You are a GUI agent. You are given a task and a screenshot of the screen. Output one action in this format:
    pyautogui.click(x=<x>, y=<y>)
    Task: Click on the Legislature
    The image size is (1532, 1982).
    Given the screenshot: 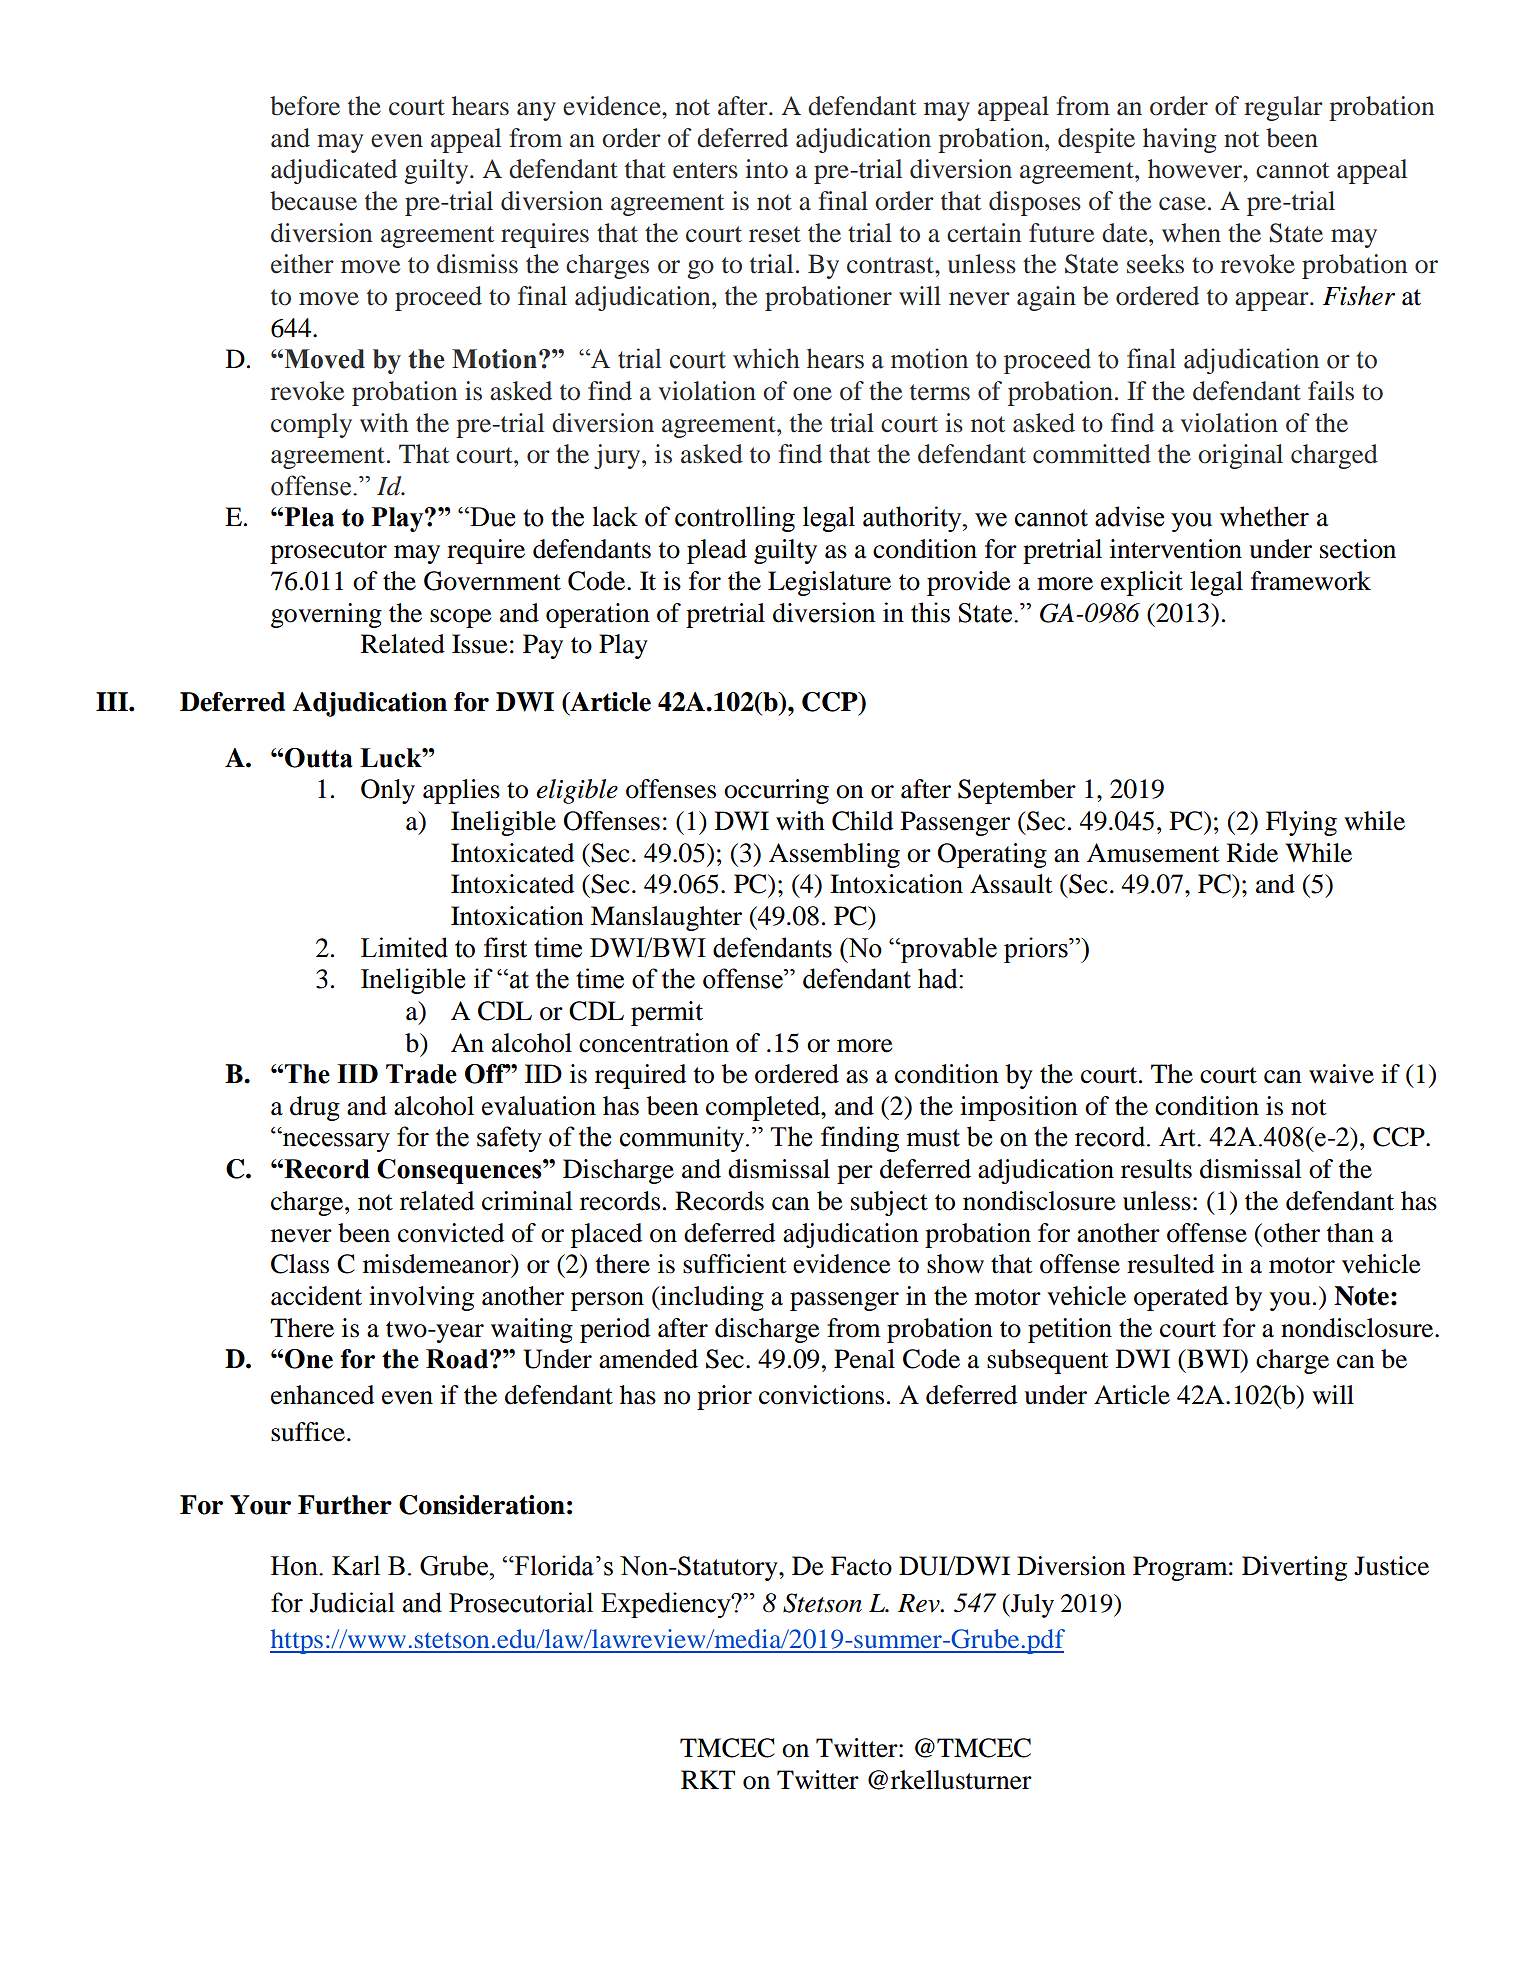 What is the action you would take?
    pyautogui.click(x=829, y=583)
